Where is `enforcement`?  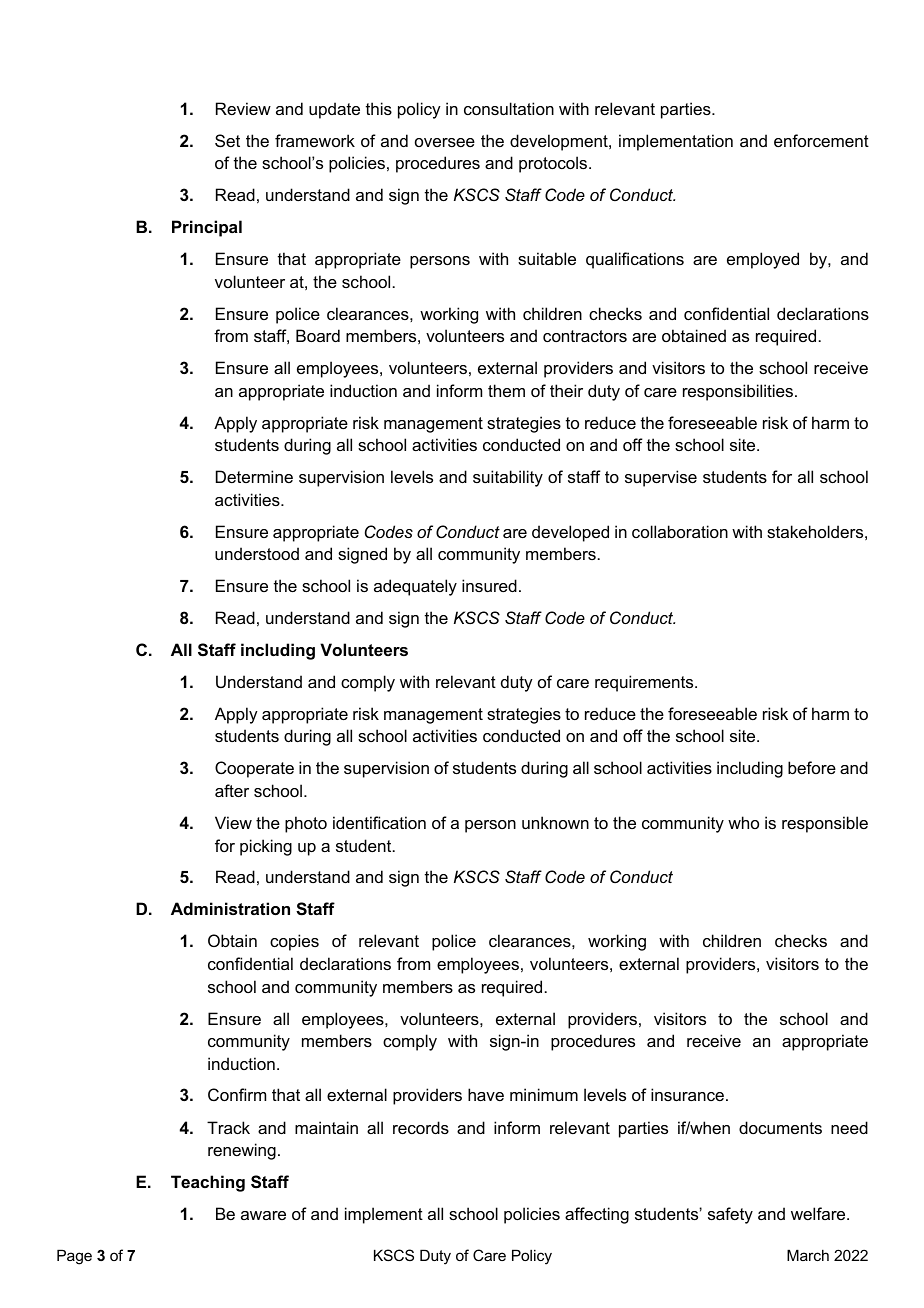
enforcement is located at coordinates (821, 140).
